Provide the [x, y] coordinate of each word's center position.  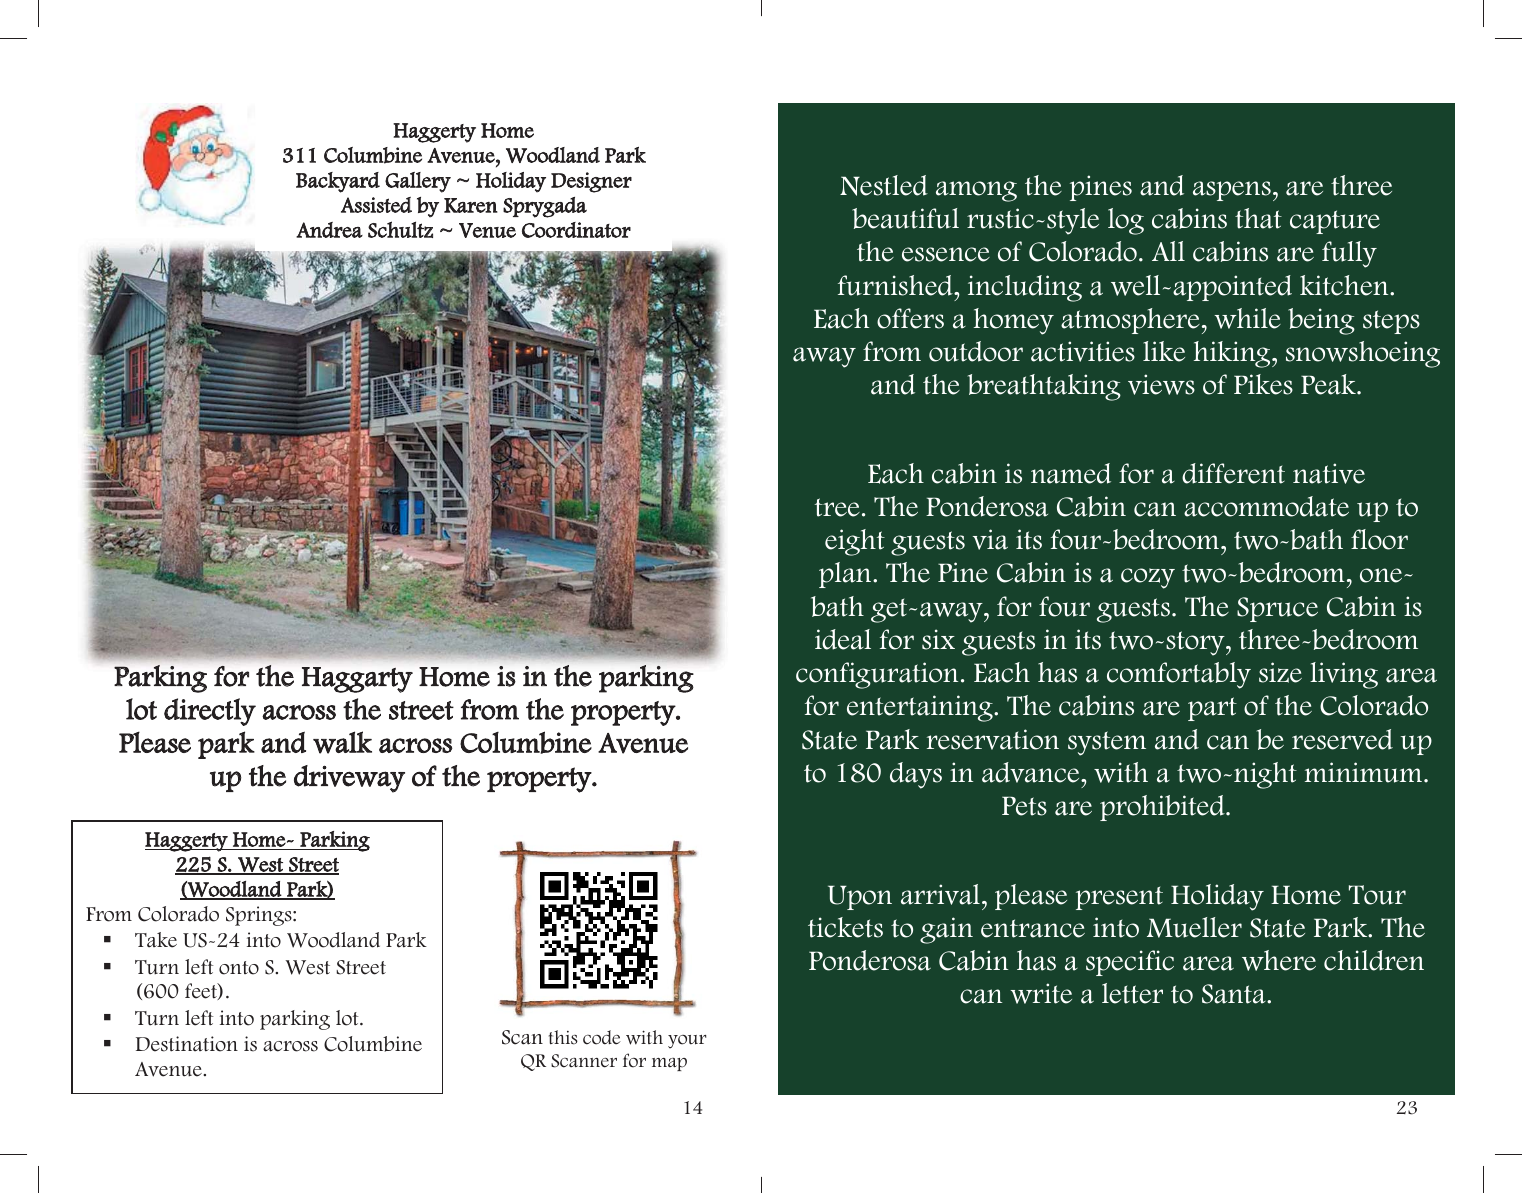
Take [156, 940]
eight [855, 542]
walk [342, 742]
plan [846, 575]
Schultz [400, 229]
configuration [877, 675]
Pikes [1263, 384]
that [1258, 218]
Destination [187, 1044]
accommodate [1266, 506]
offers [910, 318]
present [1119, 898]
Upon [860, 897]
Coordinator [576, 230]
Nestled [884, 185]
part [1212, 709]
